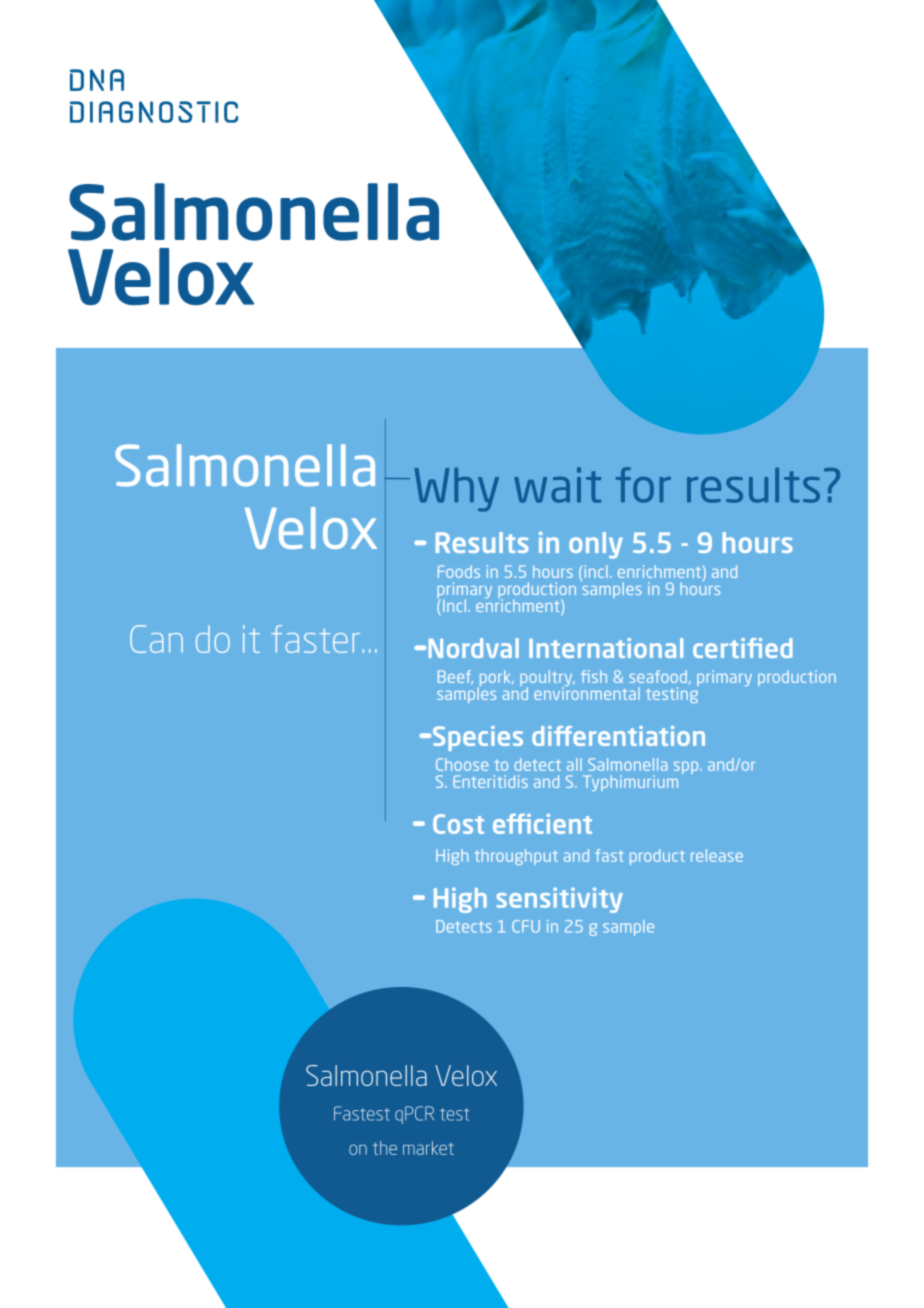 The width and height of the image is (924, 1308). I want to click on market, so click(428, 1148).
